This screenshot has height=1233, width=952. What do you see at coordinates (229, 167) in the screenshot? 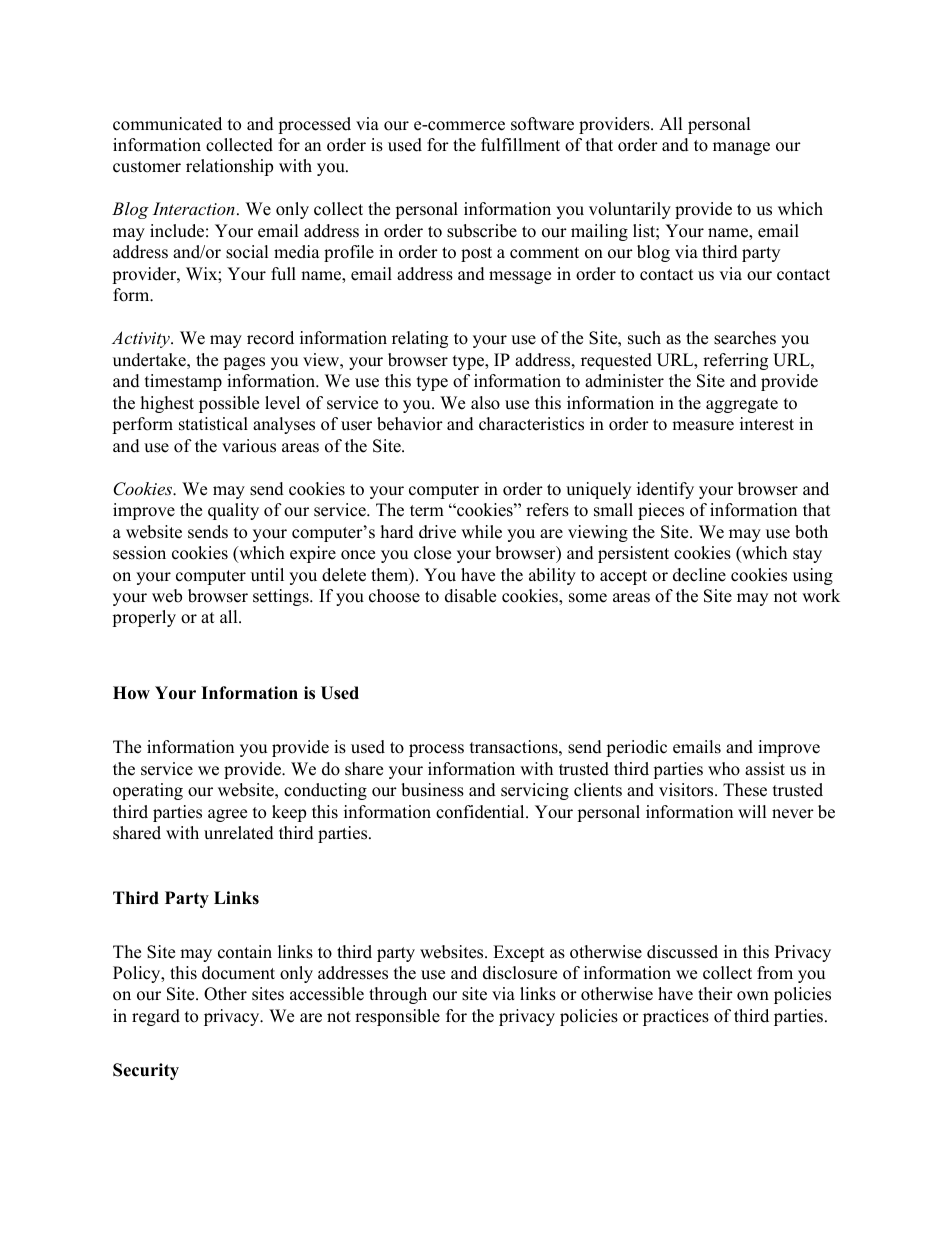
I see `relationship` at bounding box center [229, 167].
